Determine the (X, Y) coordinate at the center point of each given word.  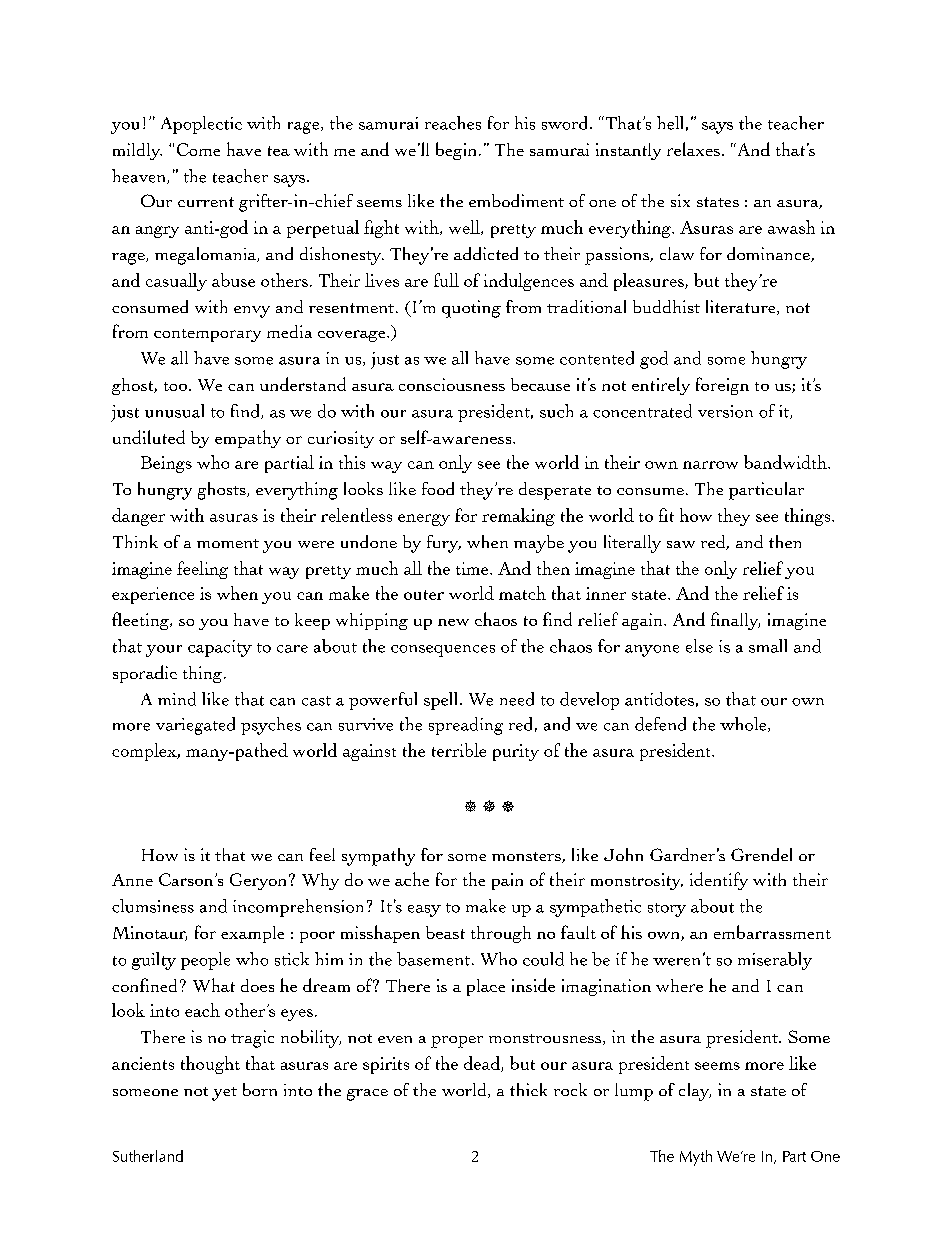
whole (744, 724)
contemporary (207, 335)
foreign (722, 386)
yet (224, 1094)
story (667, 910)
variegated (195, 726)
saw (681, 544)
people (205, 961)
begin (456, 151)
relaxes (693, 149)
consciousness (452, 384)
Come (198, 149)
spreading (466, 726)
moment (228, 543)
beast (445, 932)
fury (444, 544)
